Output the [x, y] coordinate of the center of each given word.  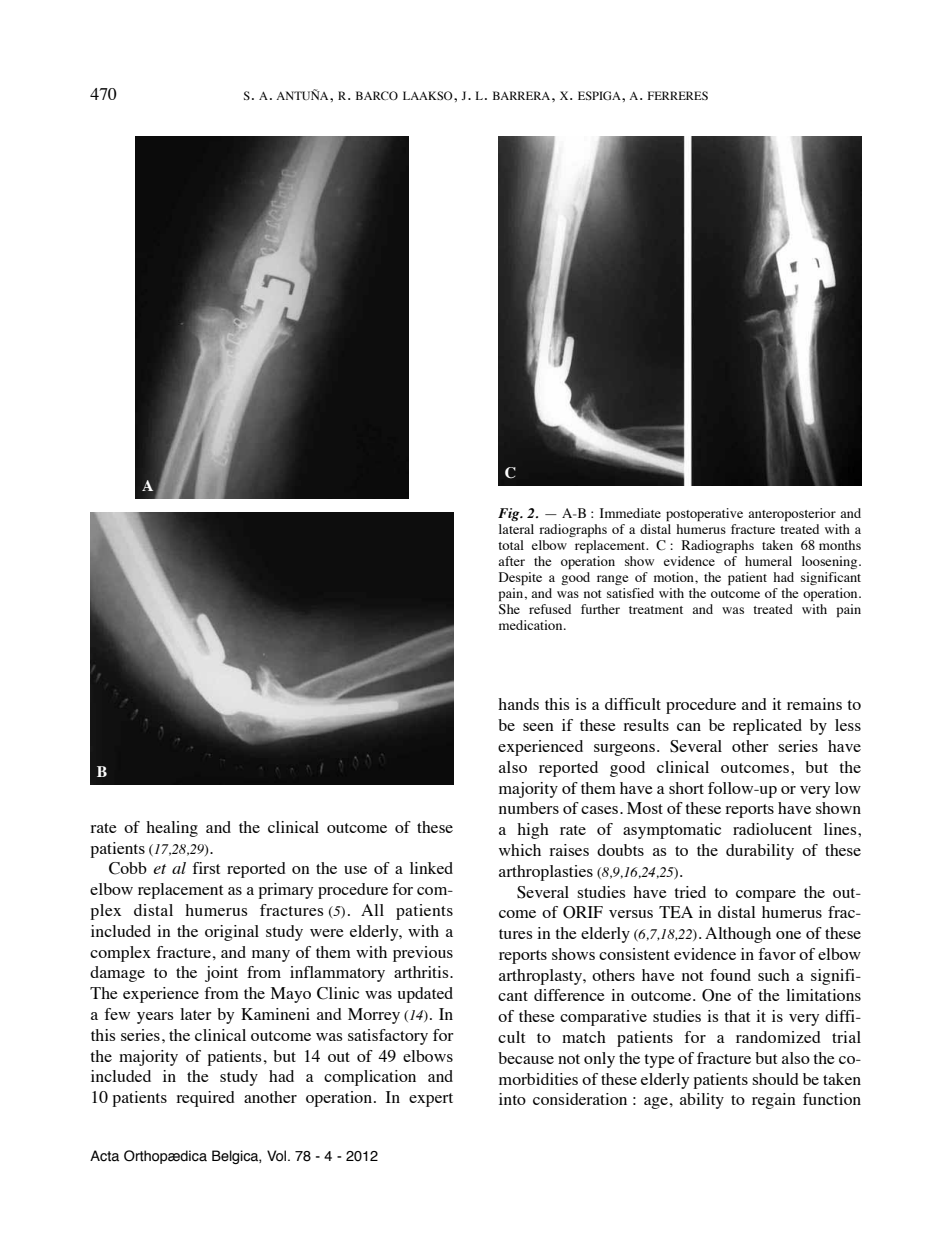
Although [738, 935]
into [512, 1099]
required [205, 1099]
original [232, 933]
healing [172, 829]
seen [538, 727]
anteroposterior [792, 514]
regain [774, 1101]
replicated [767, 727]
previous [423, 954]
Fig [510, 514]
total [511, 545]
